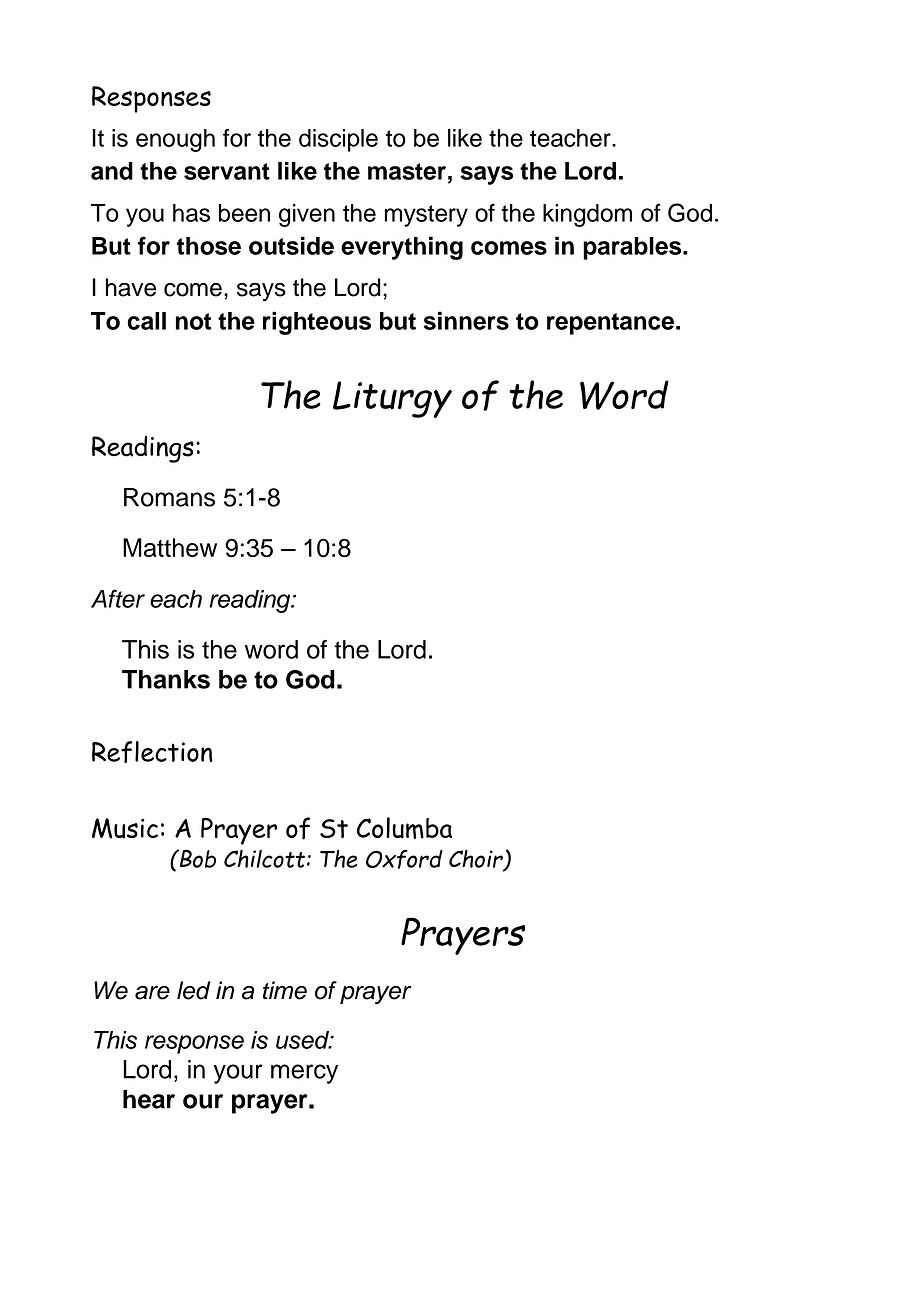 Image resolution: width=924 pixels, height=1313 pixels. Describe the element at coordinates (407, 171) in the document. I see `master` at that location.
